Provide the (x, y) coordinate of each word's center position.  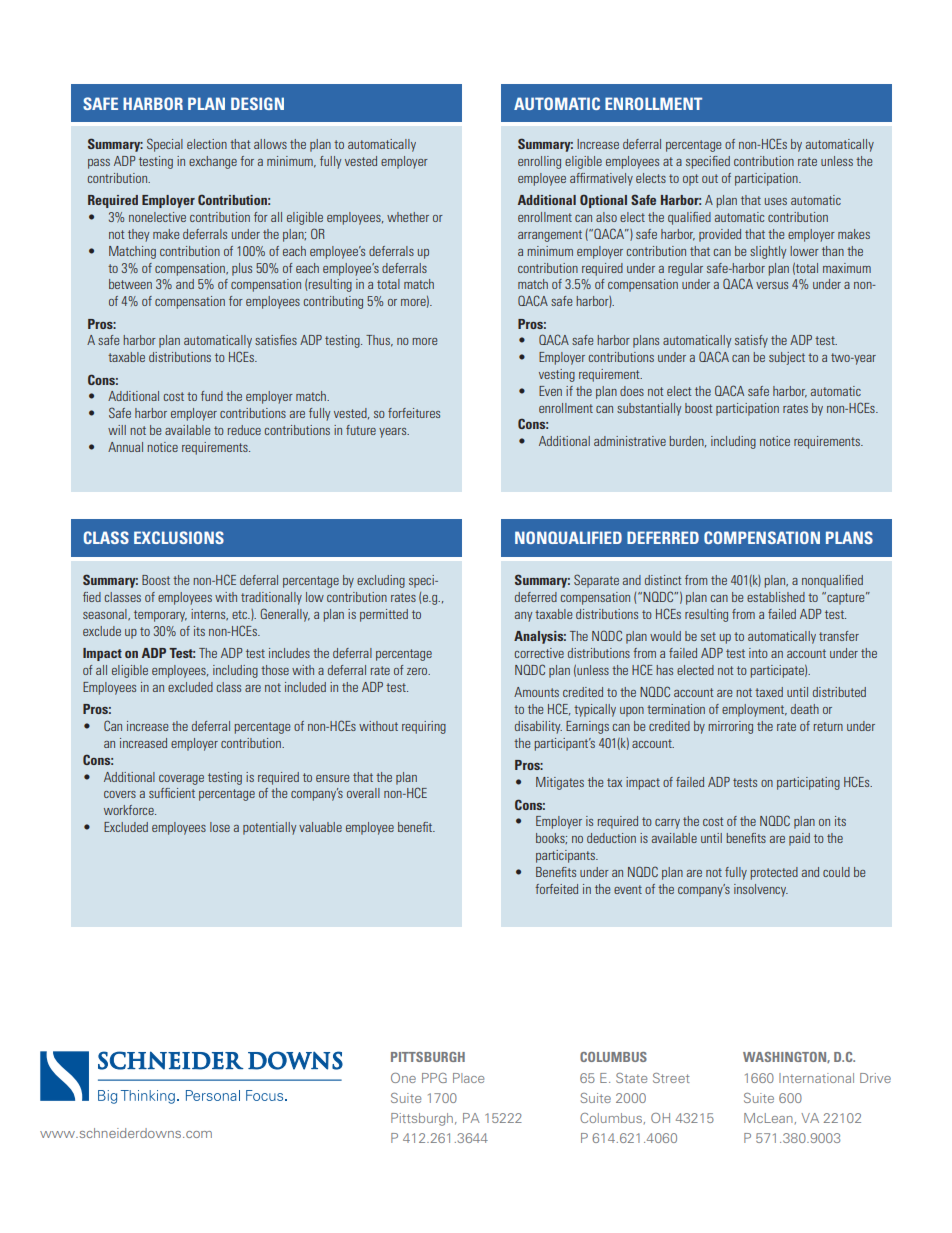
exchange (213, 162)
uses (776, 201)
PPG (434, 1078)
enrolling (539, 162)
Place (468, 1078)
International (816, 1078)
